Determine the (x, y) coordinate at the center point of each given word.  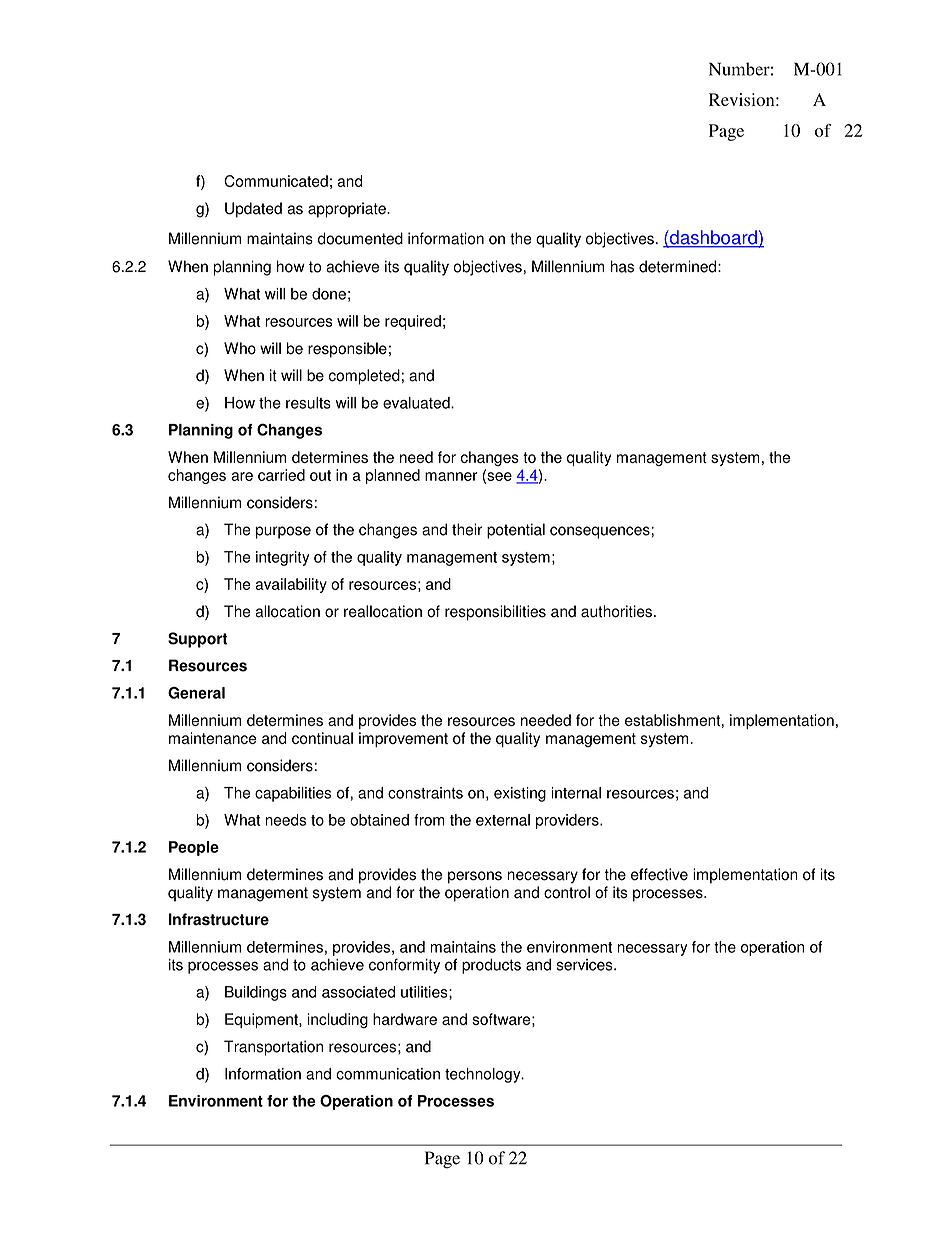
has (622, 266)
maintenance (213, 738)
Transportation (273, 1048)
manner (451, 476)
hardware (405, 1019)
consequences (601, 532)
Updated (253, 210)
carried (281, 475)
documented (360, 238)
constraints (425, 793)
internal (576, 793)
